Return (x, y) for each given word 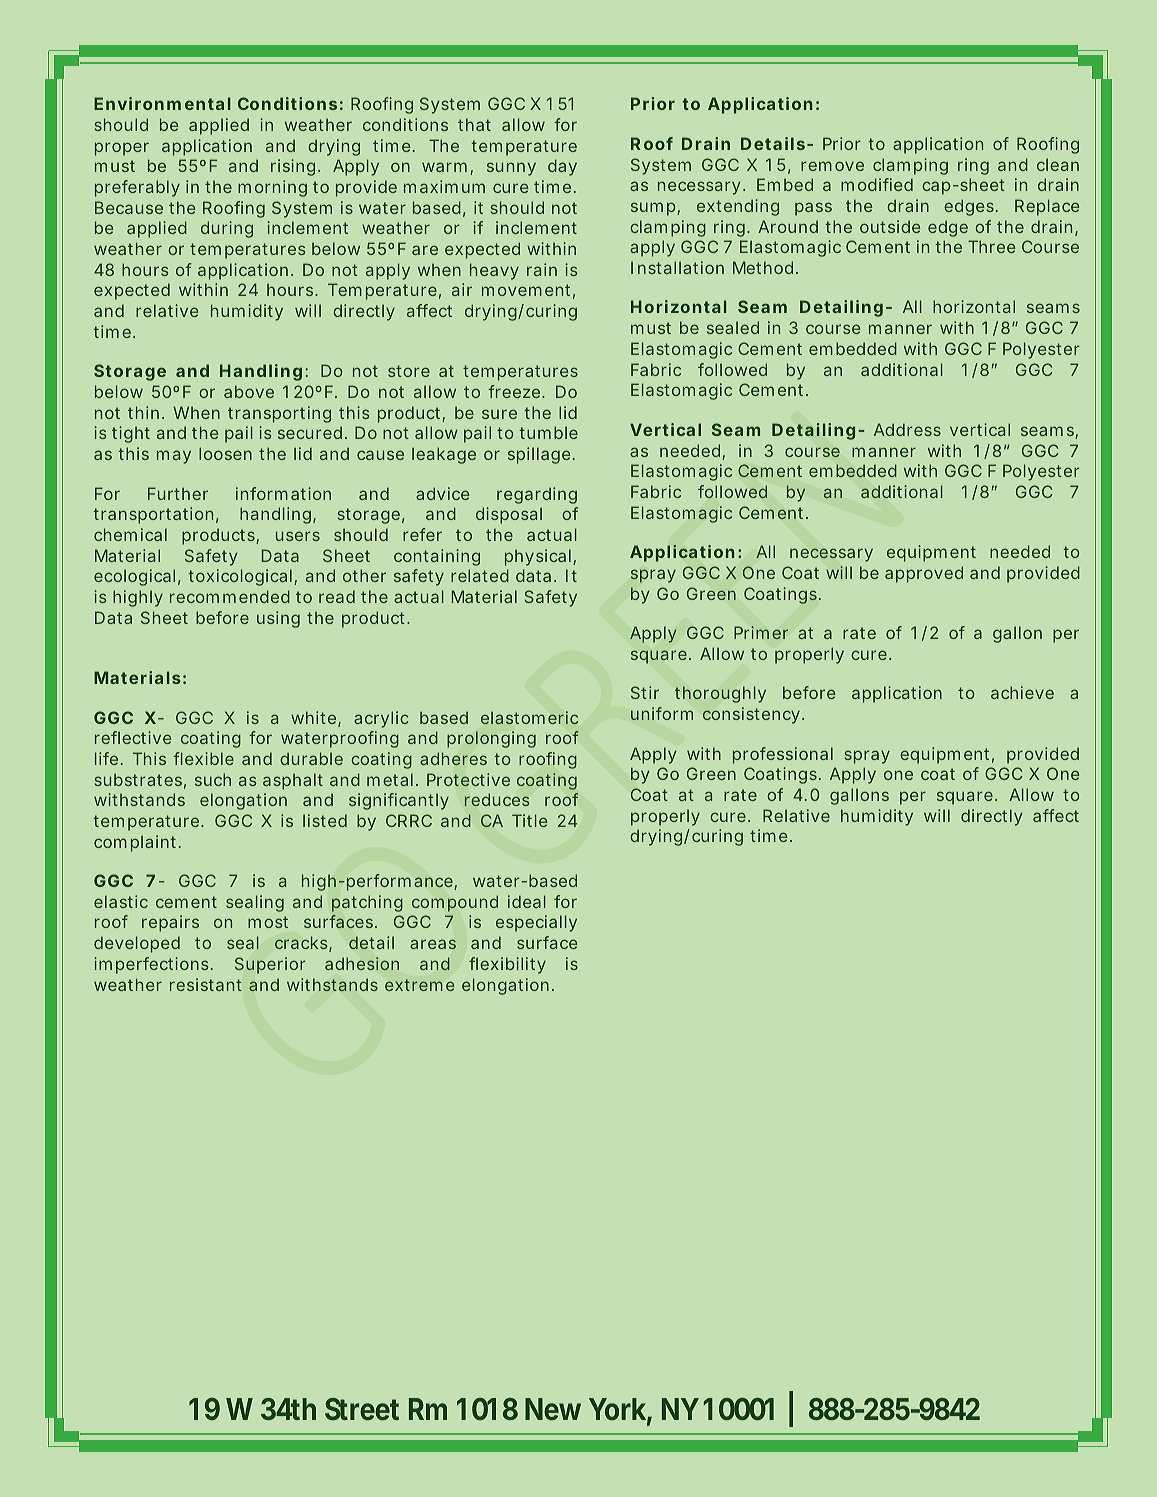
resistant (206, 984)
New (553, 1409)
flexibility (507, 965)
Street (362, 1409)
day (562, 167)
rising (293, 167)
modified (877, 184)
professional (783, 755)
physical (538, 557)
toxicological (240, 577)
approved (924, 574)
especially (536, 923)
